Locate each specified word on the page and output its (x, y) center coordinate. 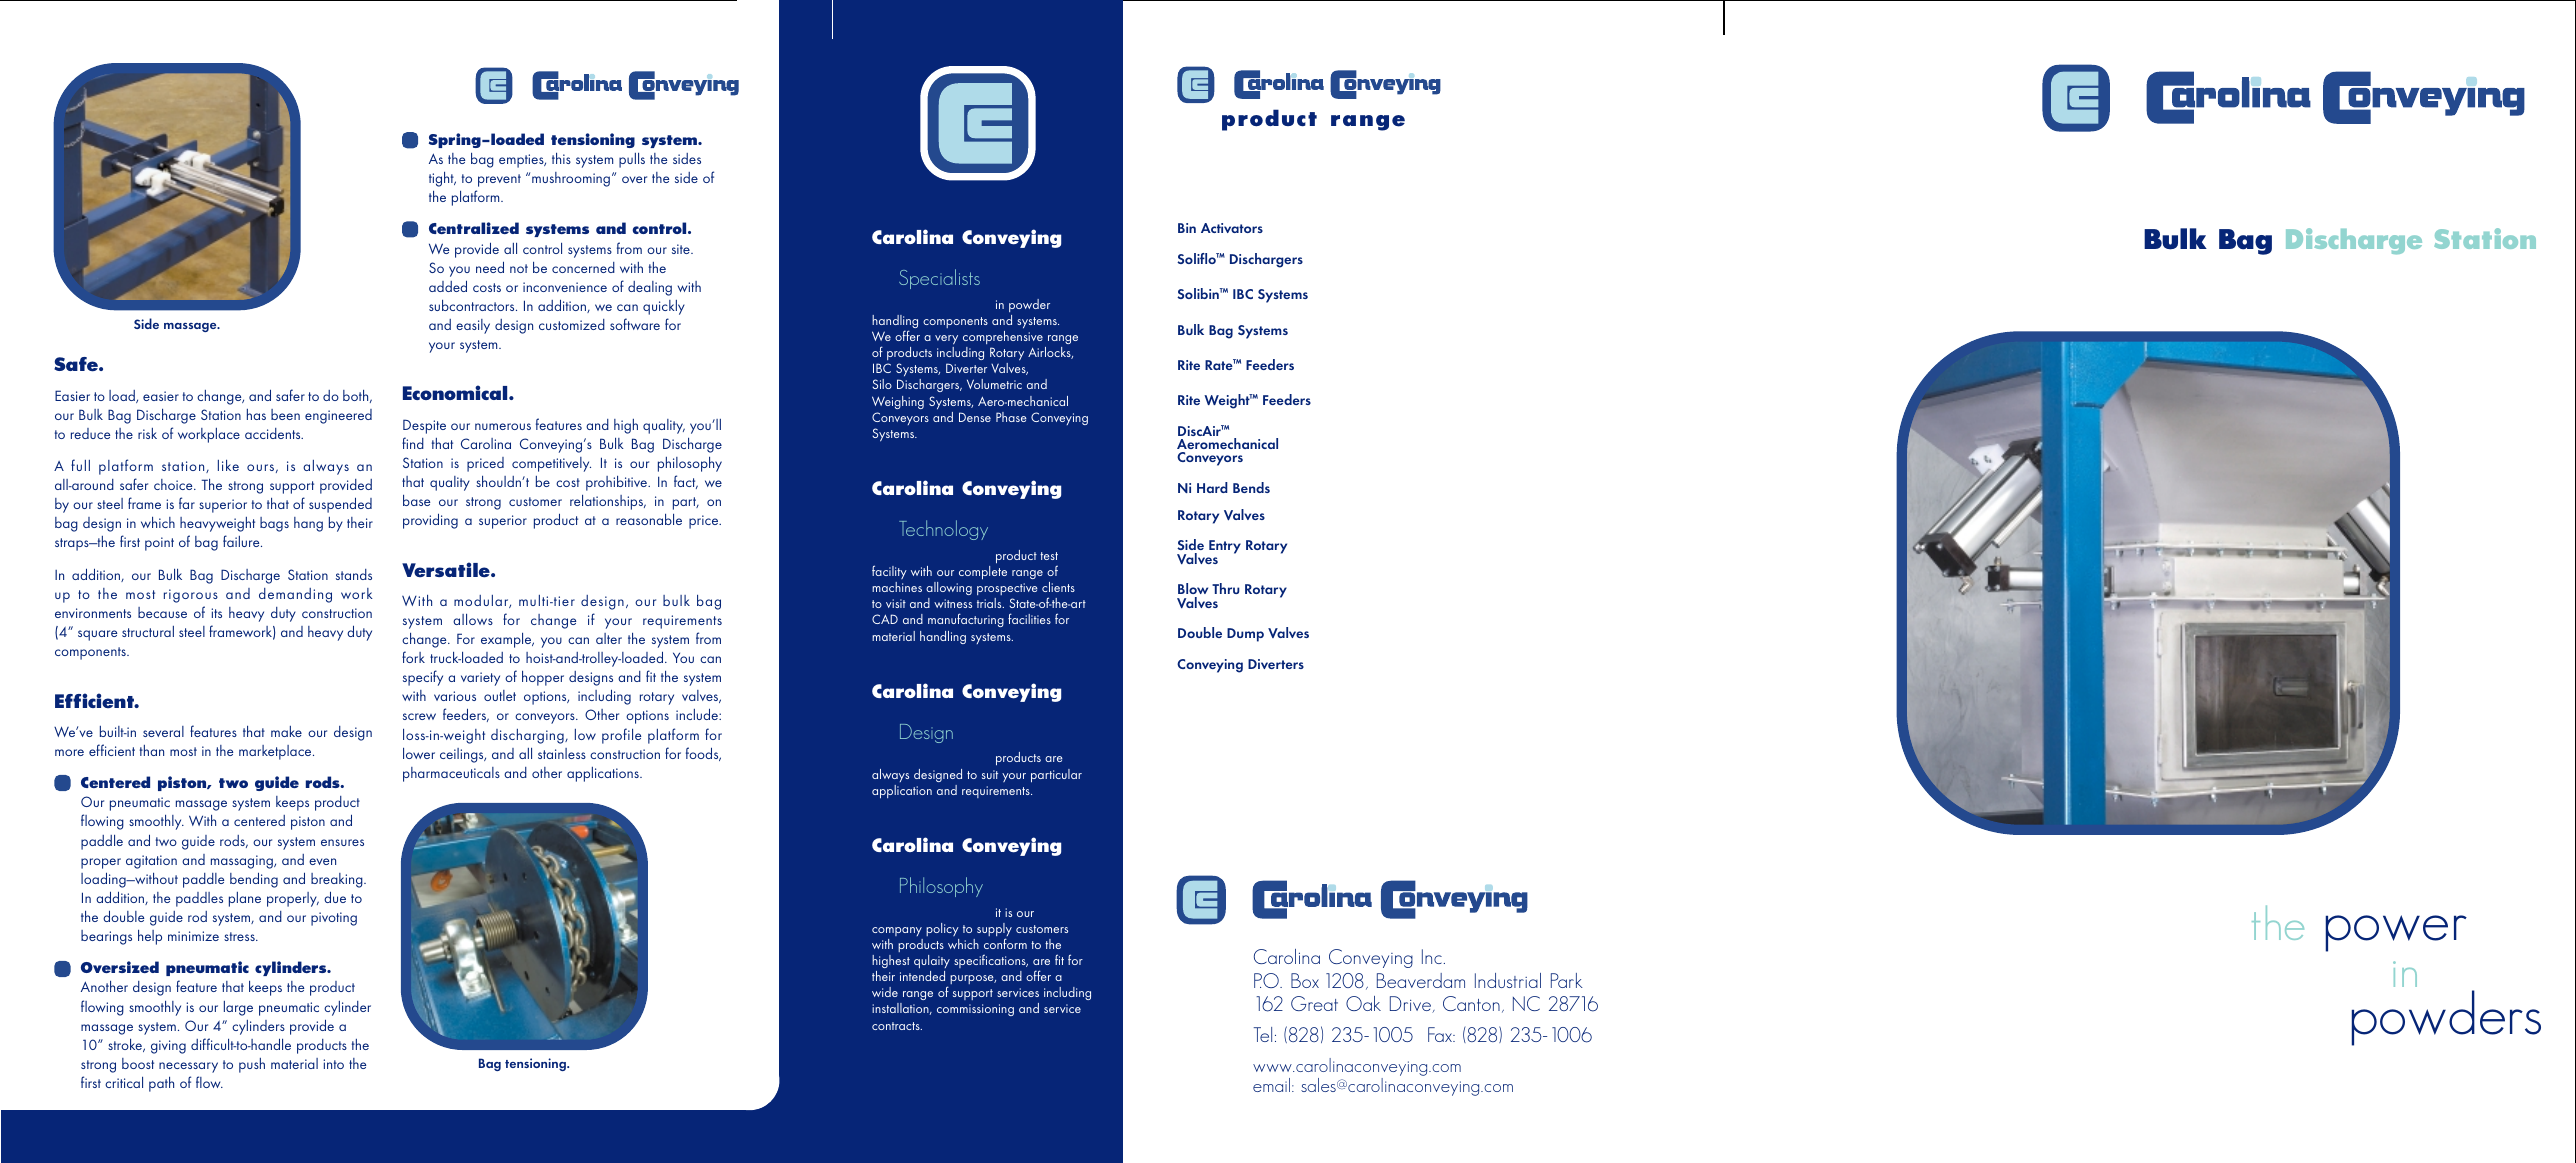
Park (1567, 980)
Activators (1232, 228)
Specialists (939, 279)
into (333, 1064)
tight (442, 179)
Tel (1263, 1034)
